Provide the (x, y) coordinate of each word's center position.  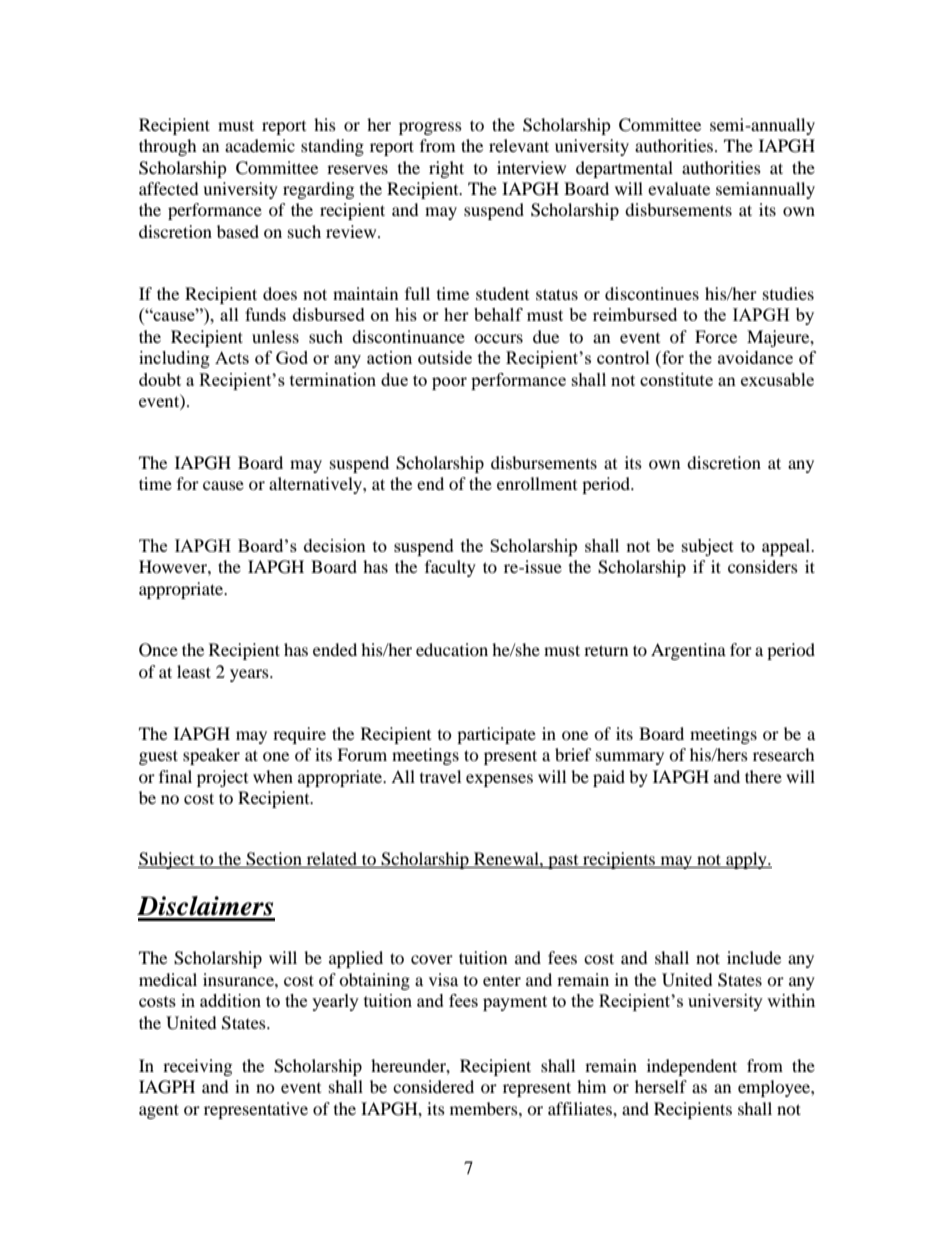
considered (433, 1086)
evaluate (679, 188)
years (250, 675)
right (446, 169)
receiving (197, 1067)
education (452, 649)
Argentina (688, 651)
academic (260, 145)
